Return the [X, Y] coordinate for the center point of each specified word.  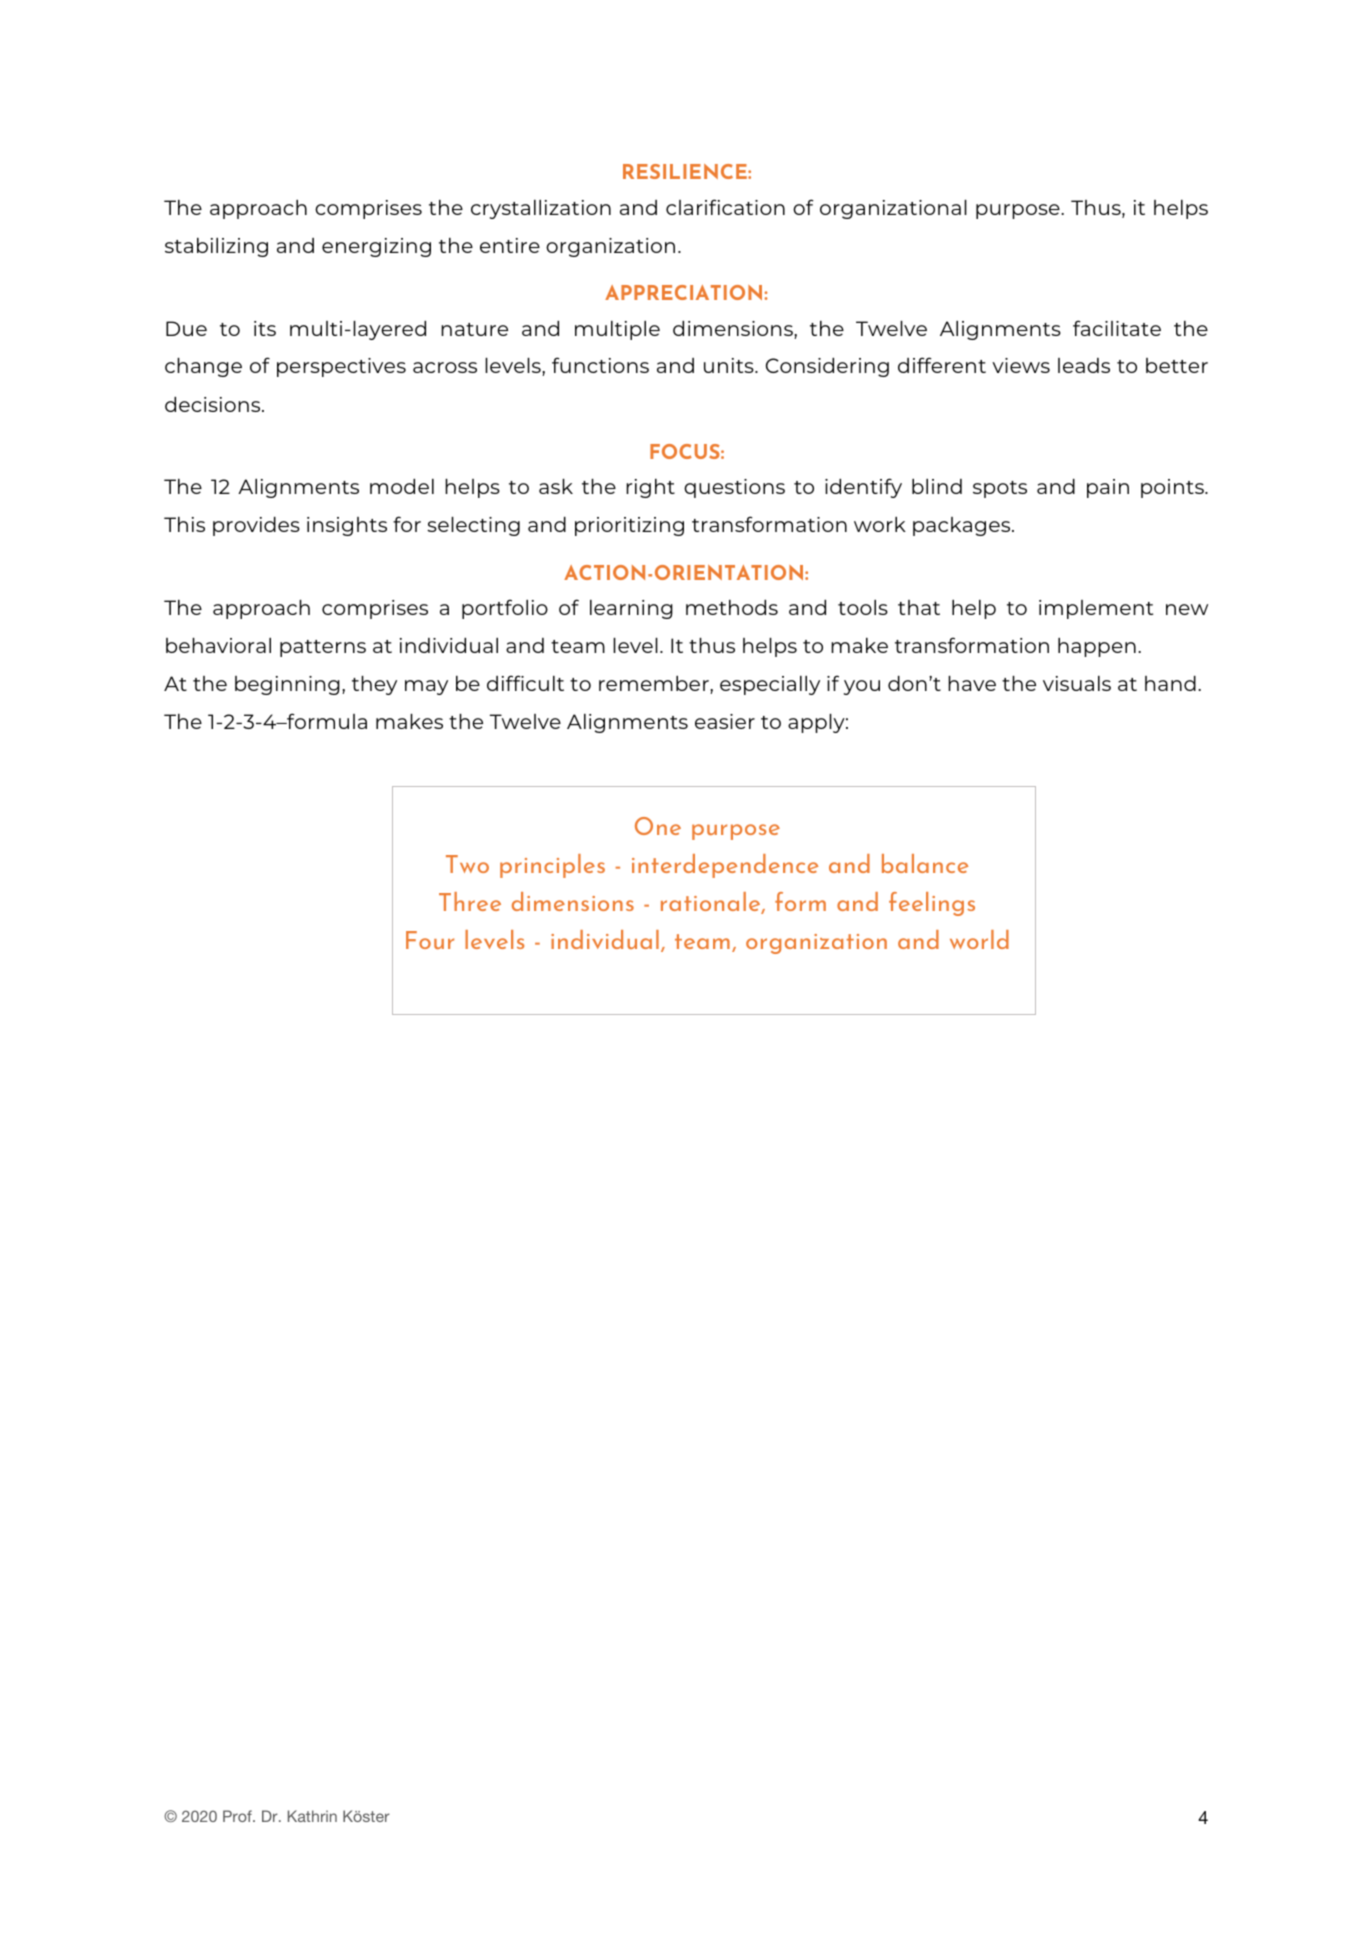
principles [552, 866]
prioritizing [629, 526]
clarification [725, 207]
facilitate [1117, 328]
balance [925, 863]
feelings [932, 904]
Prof [238, 1816]
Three [470, 901]
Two [467, 864]
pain [1108, 488]
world [979, 939]
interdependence [725, 866]
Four [430, 940]
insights [347, 526]
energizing [376, 247]
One [658, 826]
